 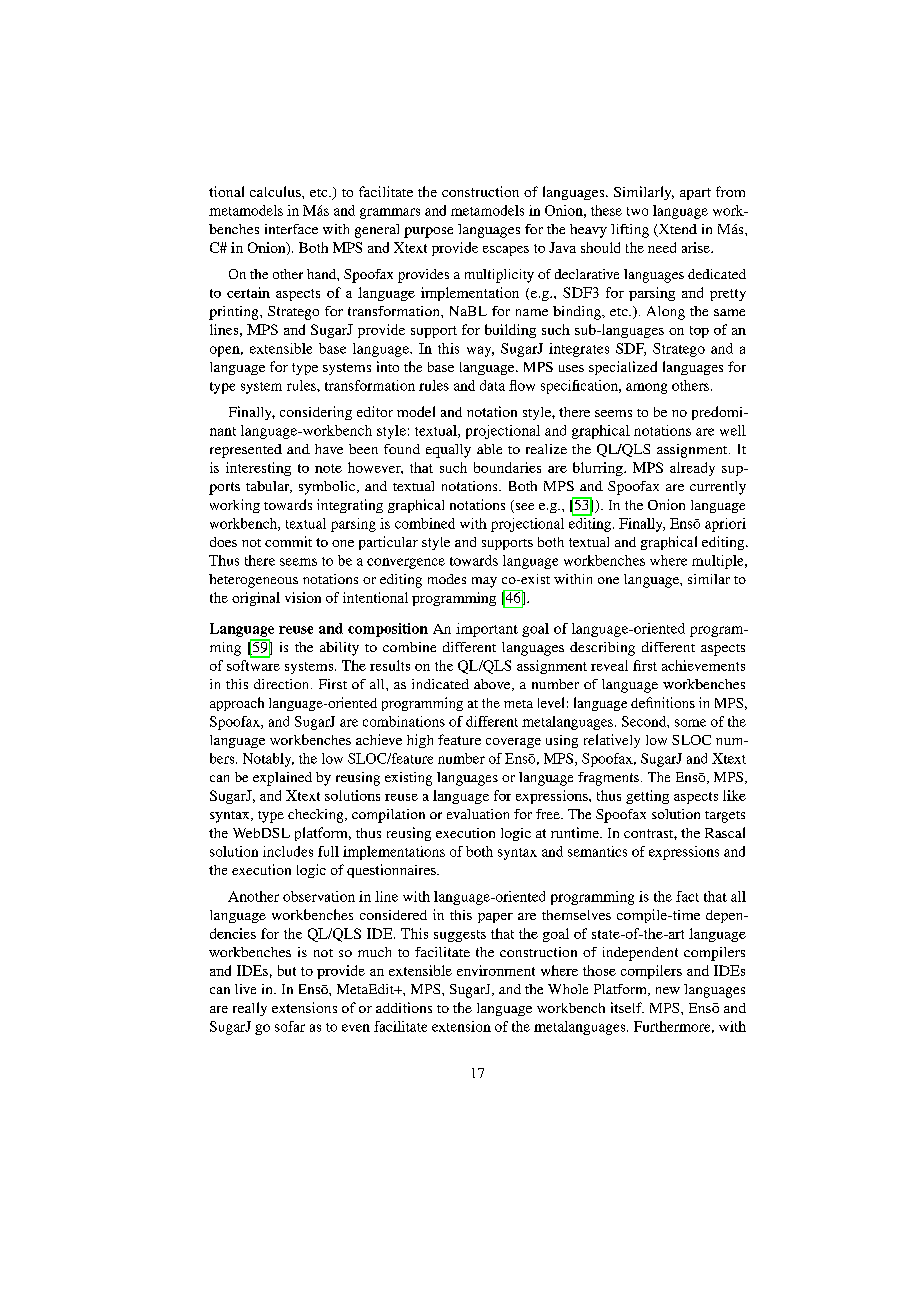 I want to click on vision, so click(x=303, y=597).
